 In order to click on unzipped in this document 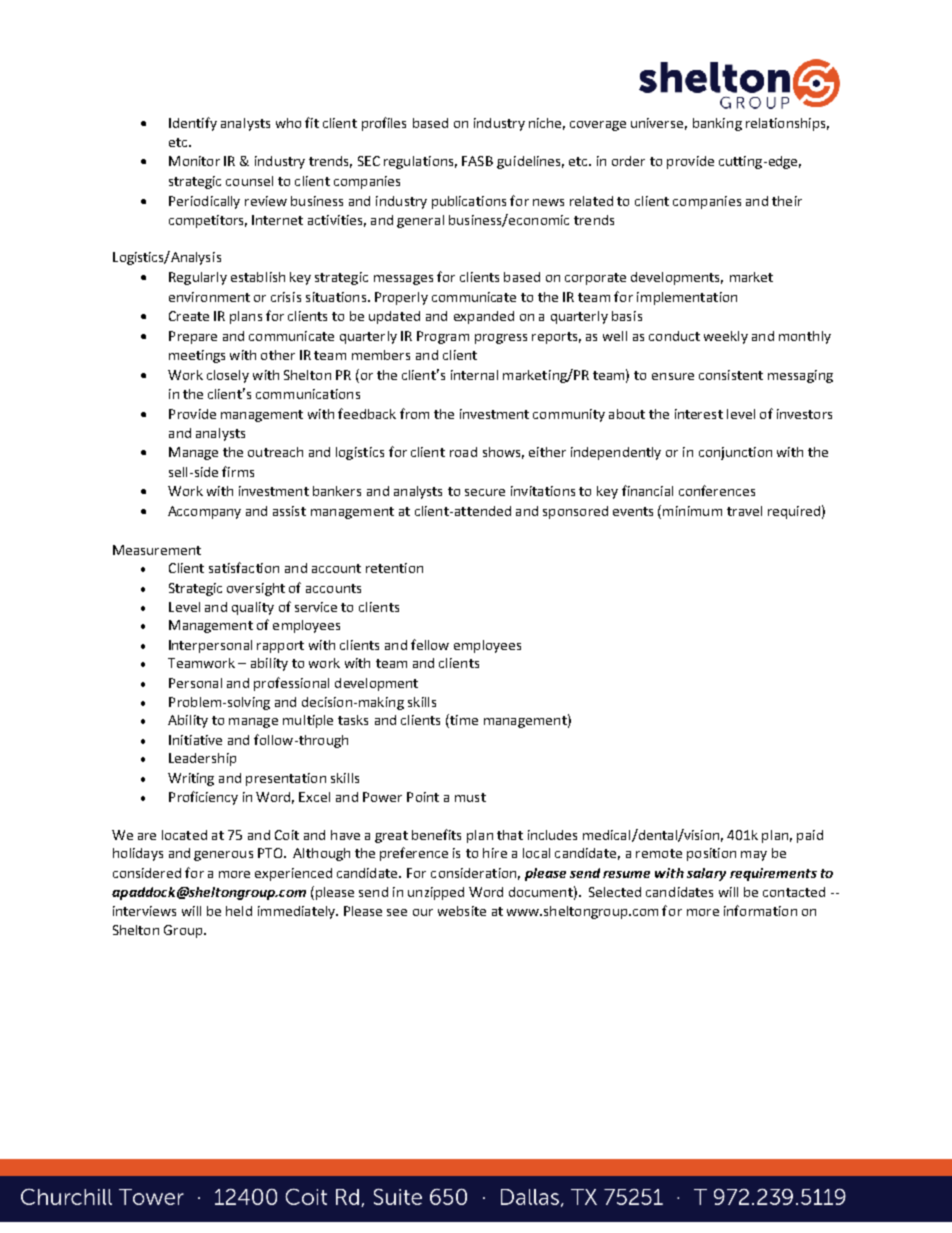, I will do `click(436, 893)`.
